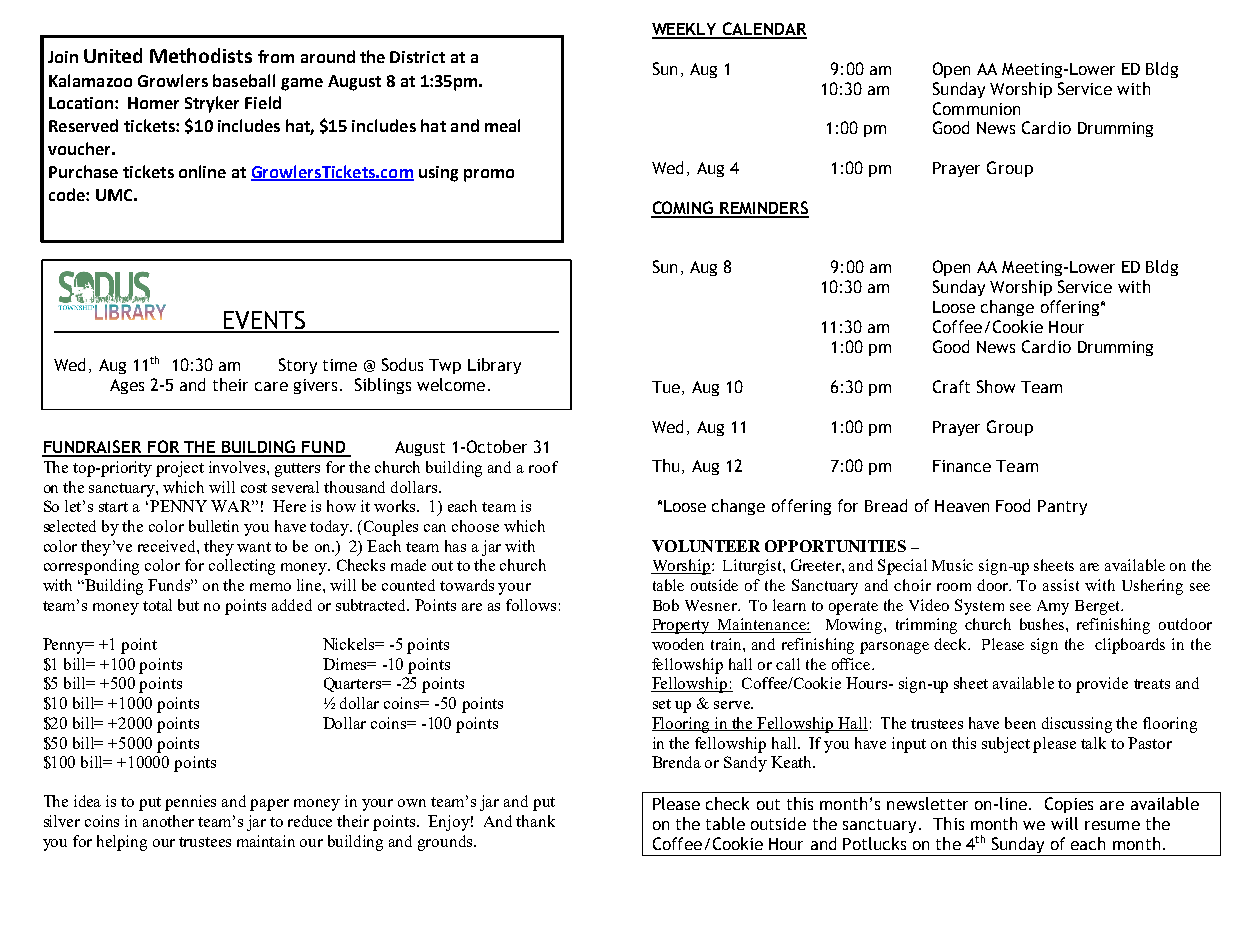  Describe the element at coordinates (1069, 805) in the image. I see `Copies` at that location.
